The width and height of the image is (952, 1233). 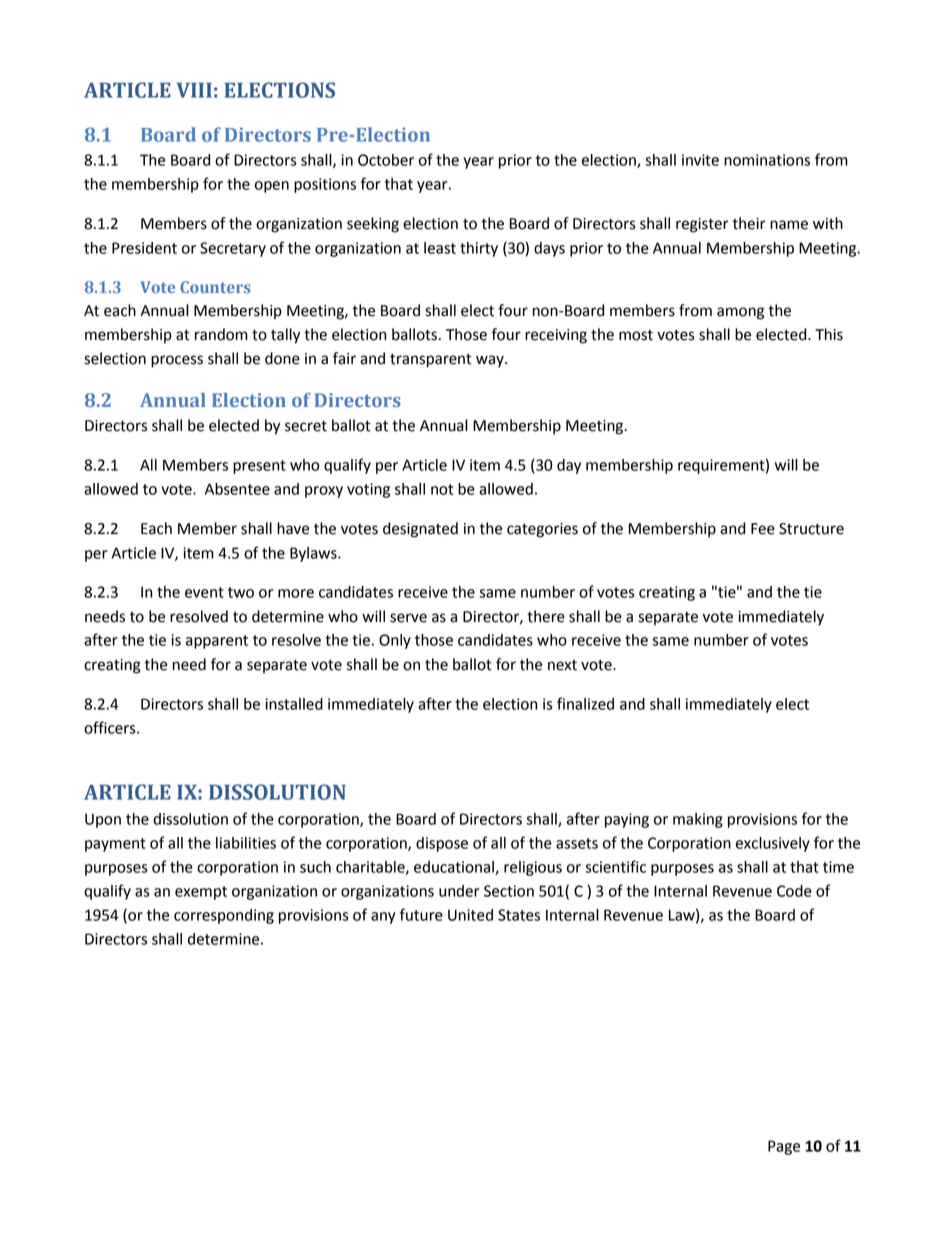 What do you see at coordinates (408, 618) in the image?
I see `serve` at bounding box center [408, 618].
